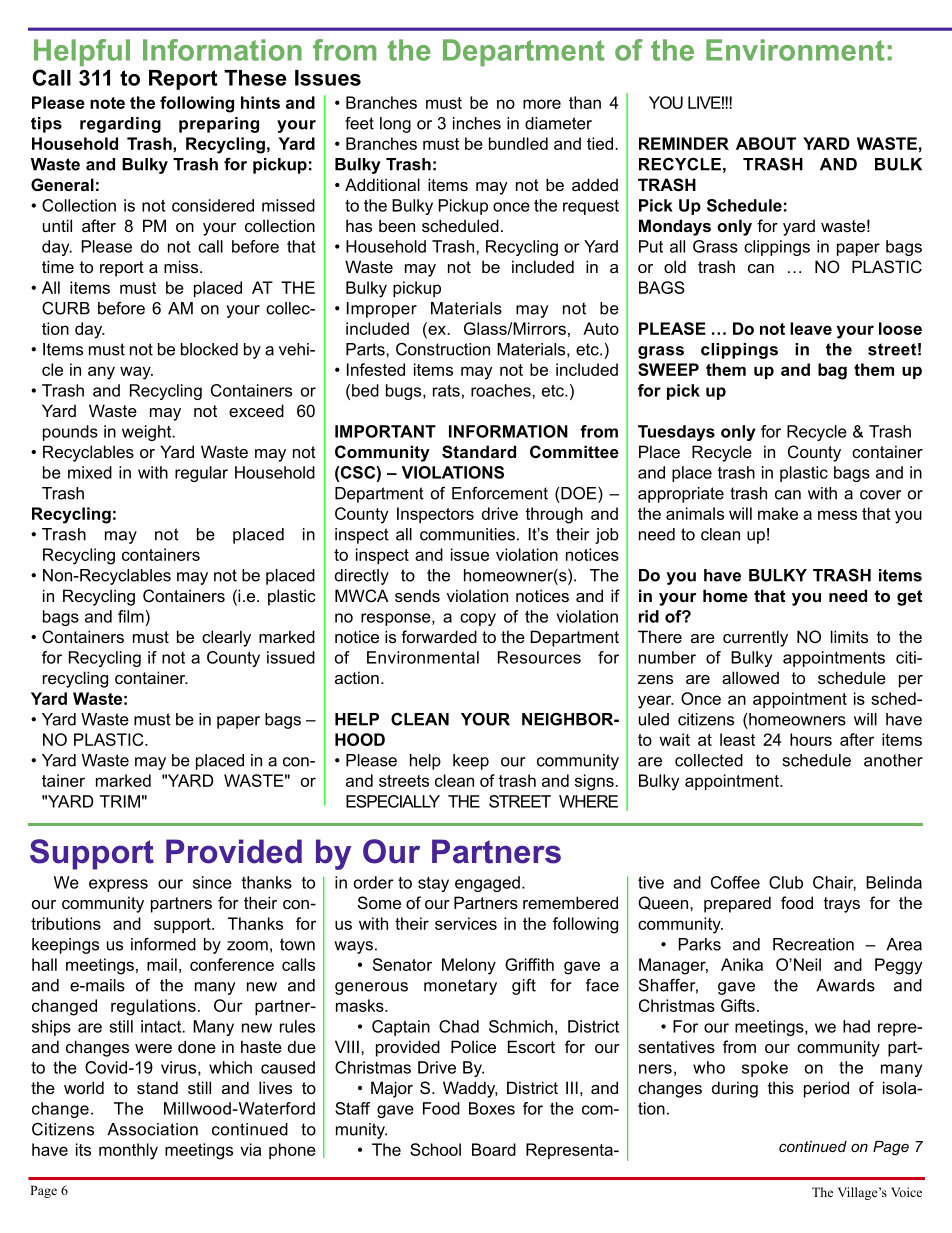 Image resolution: width=952 pixels, height=1233 pixels. What do you see at coordinates (128, 1151) in the screenshot?
I see `monthly` at bounding box center [128, 1151].
